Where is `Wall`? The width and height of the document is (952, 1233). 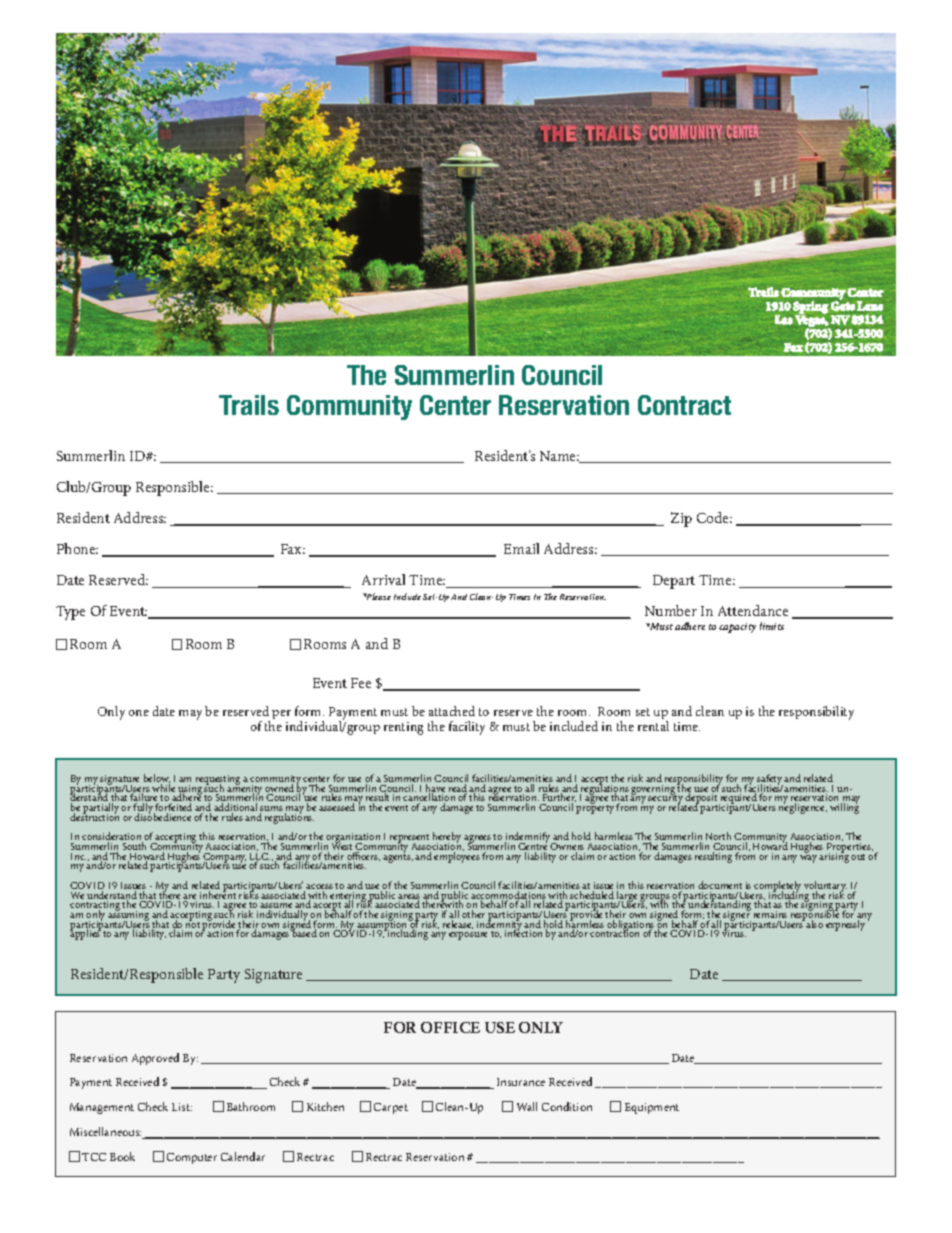 Wall is located at coordinates (527, 1106).
